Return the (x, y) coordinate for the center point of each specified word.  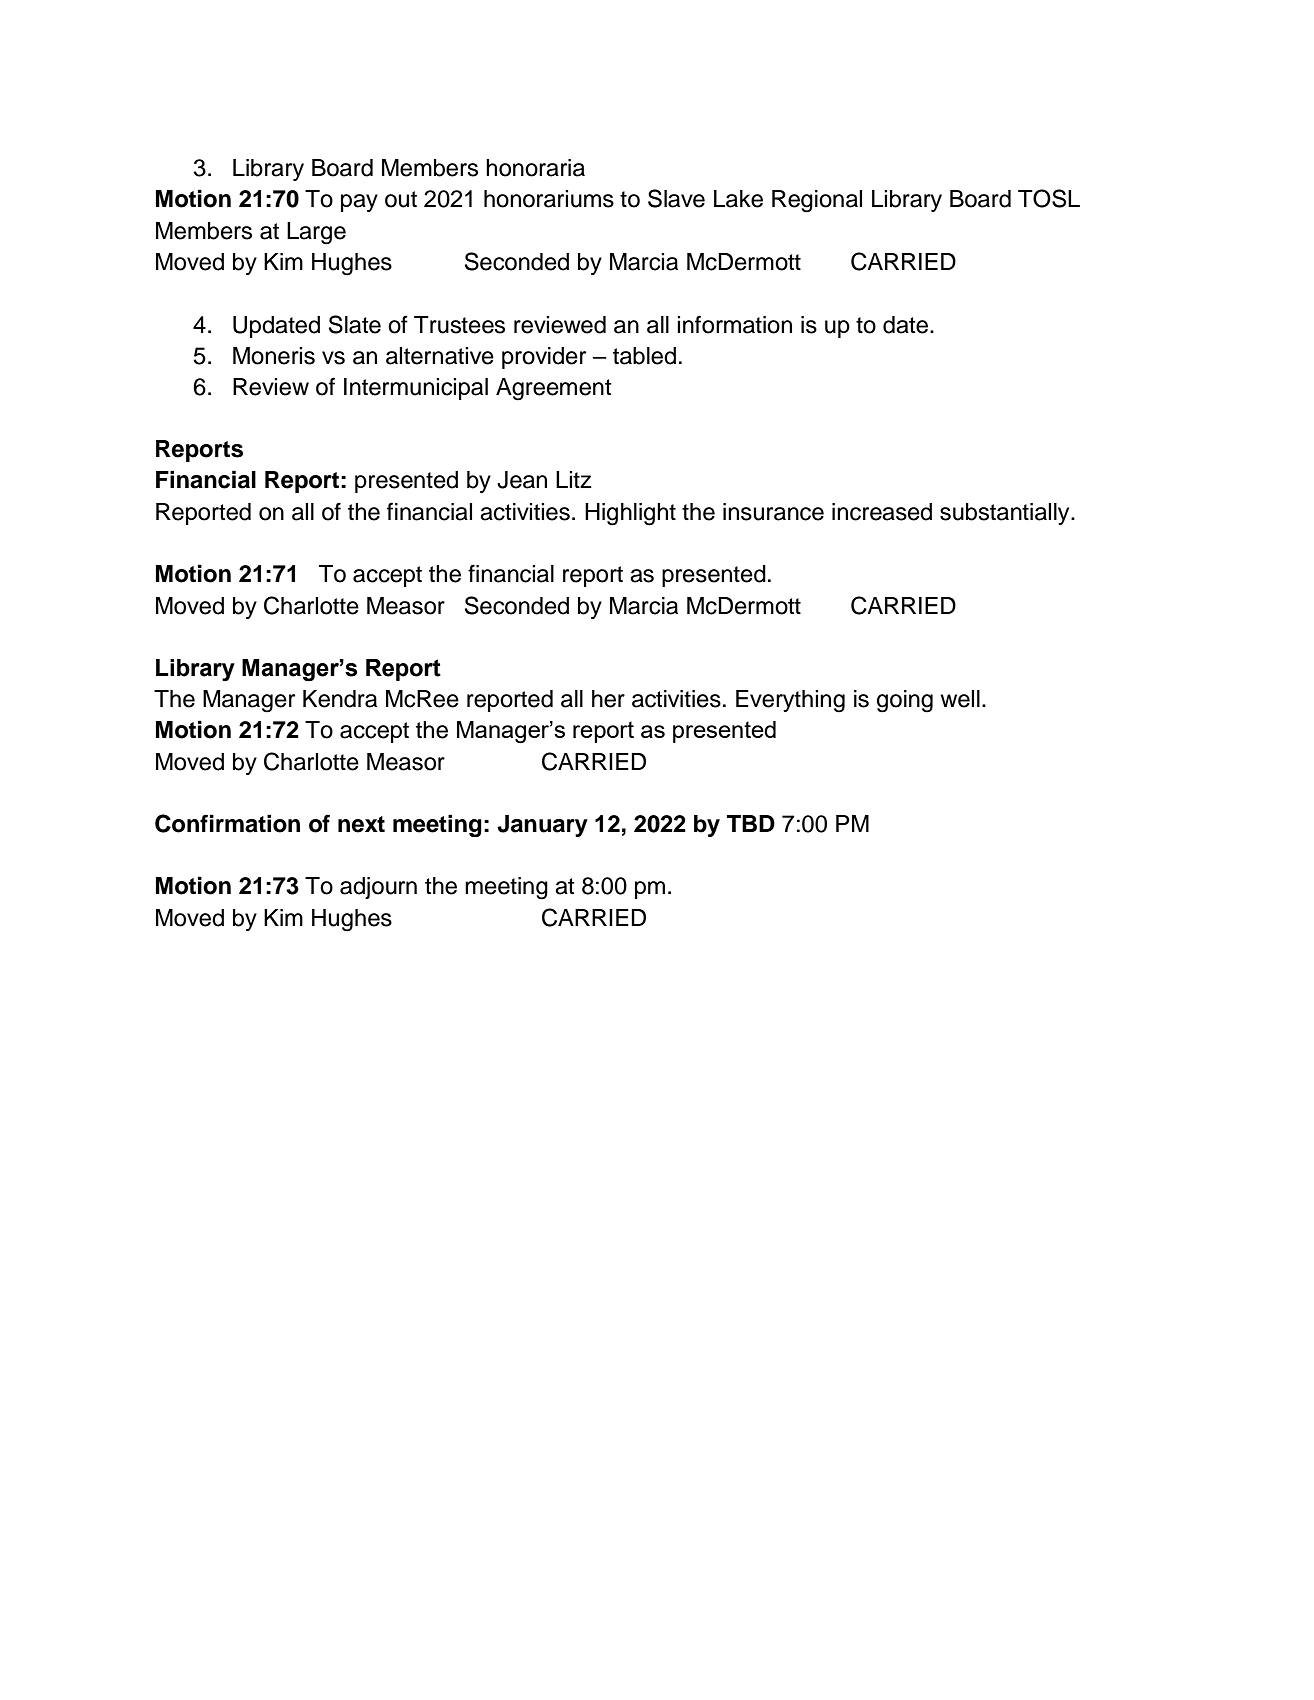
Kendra (340, 699)
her (608, 699)
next (361, 824)
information (734, 324)
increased (882, 512)
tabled (644, 356)
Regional (817, 201)
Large (316, 233)
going (905, 701)
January (542, 826)
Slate (355, 324)
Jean (522, 480)
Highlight (630, 514)
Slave (676, 198)
